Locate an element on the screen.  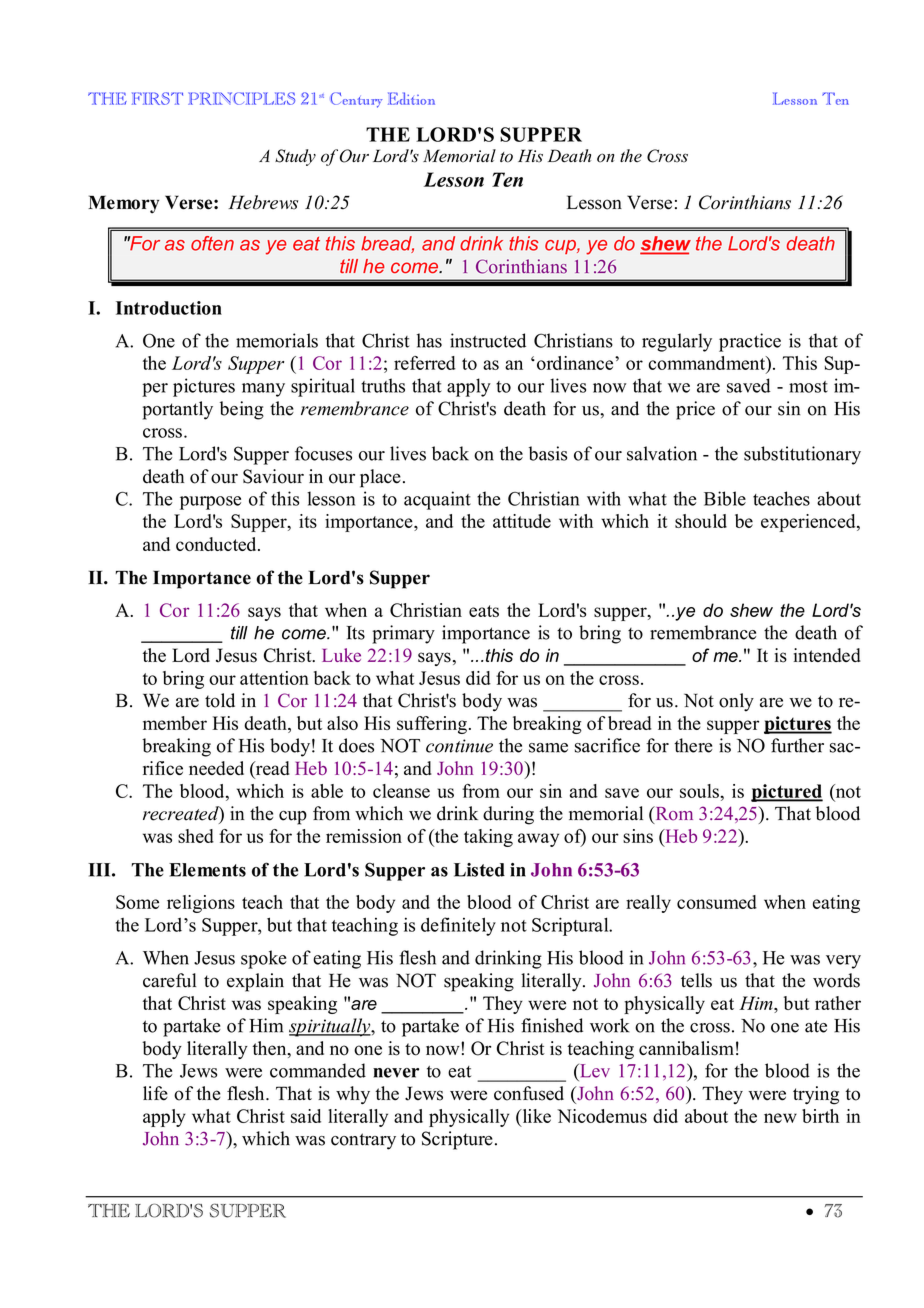
pictured is located at coordinates (787, 793).
